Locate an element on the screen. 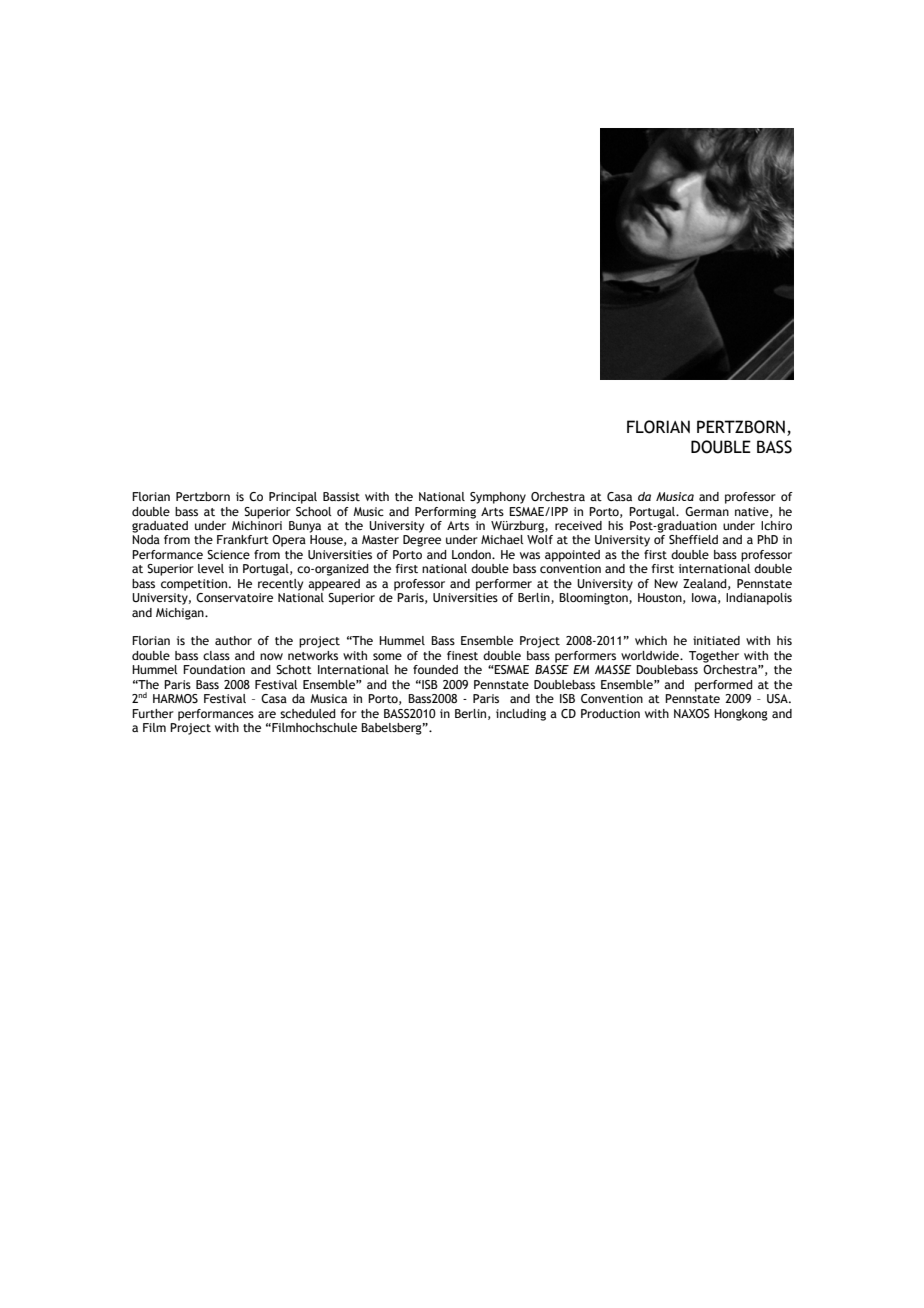 Image resolution: width=924 pixels, height=1308 pixels. Michigan is located at coordinates (181, 614).
